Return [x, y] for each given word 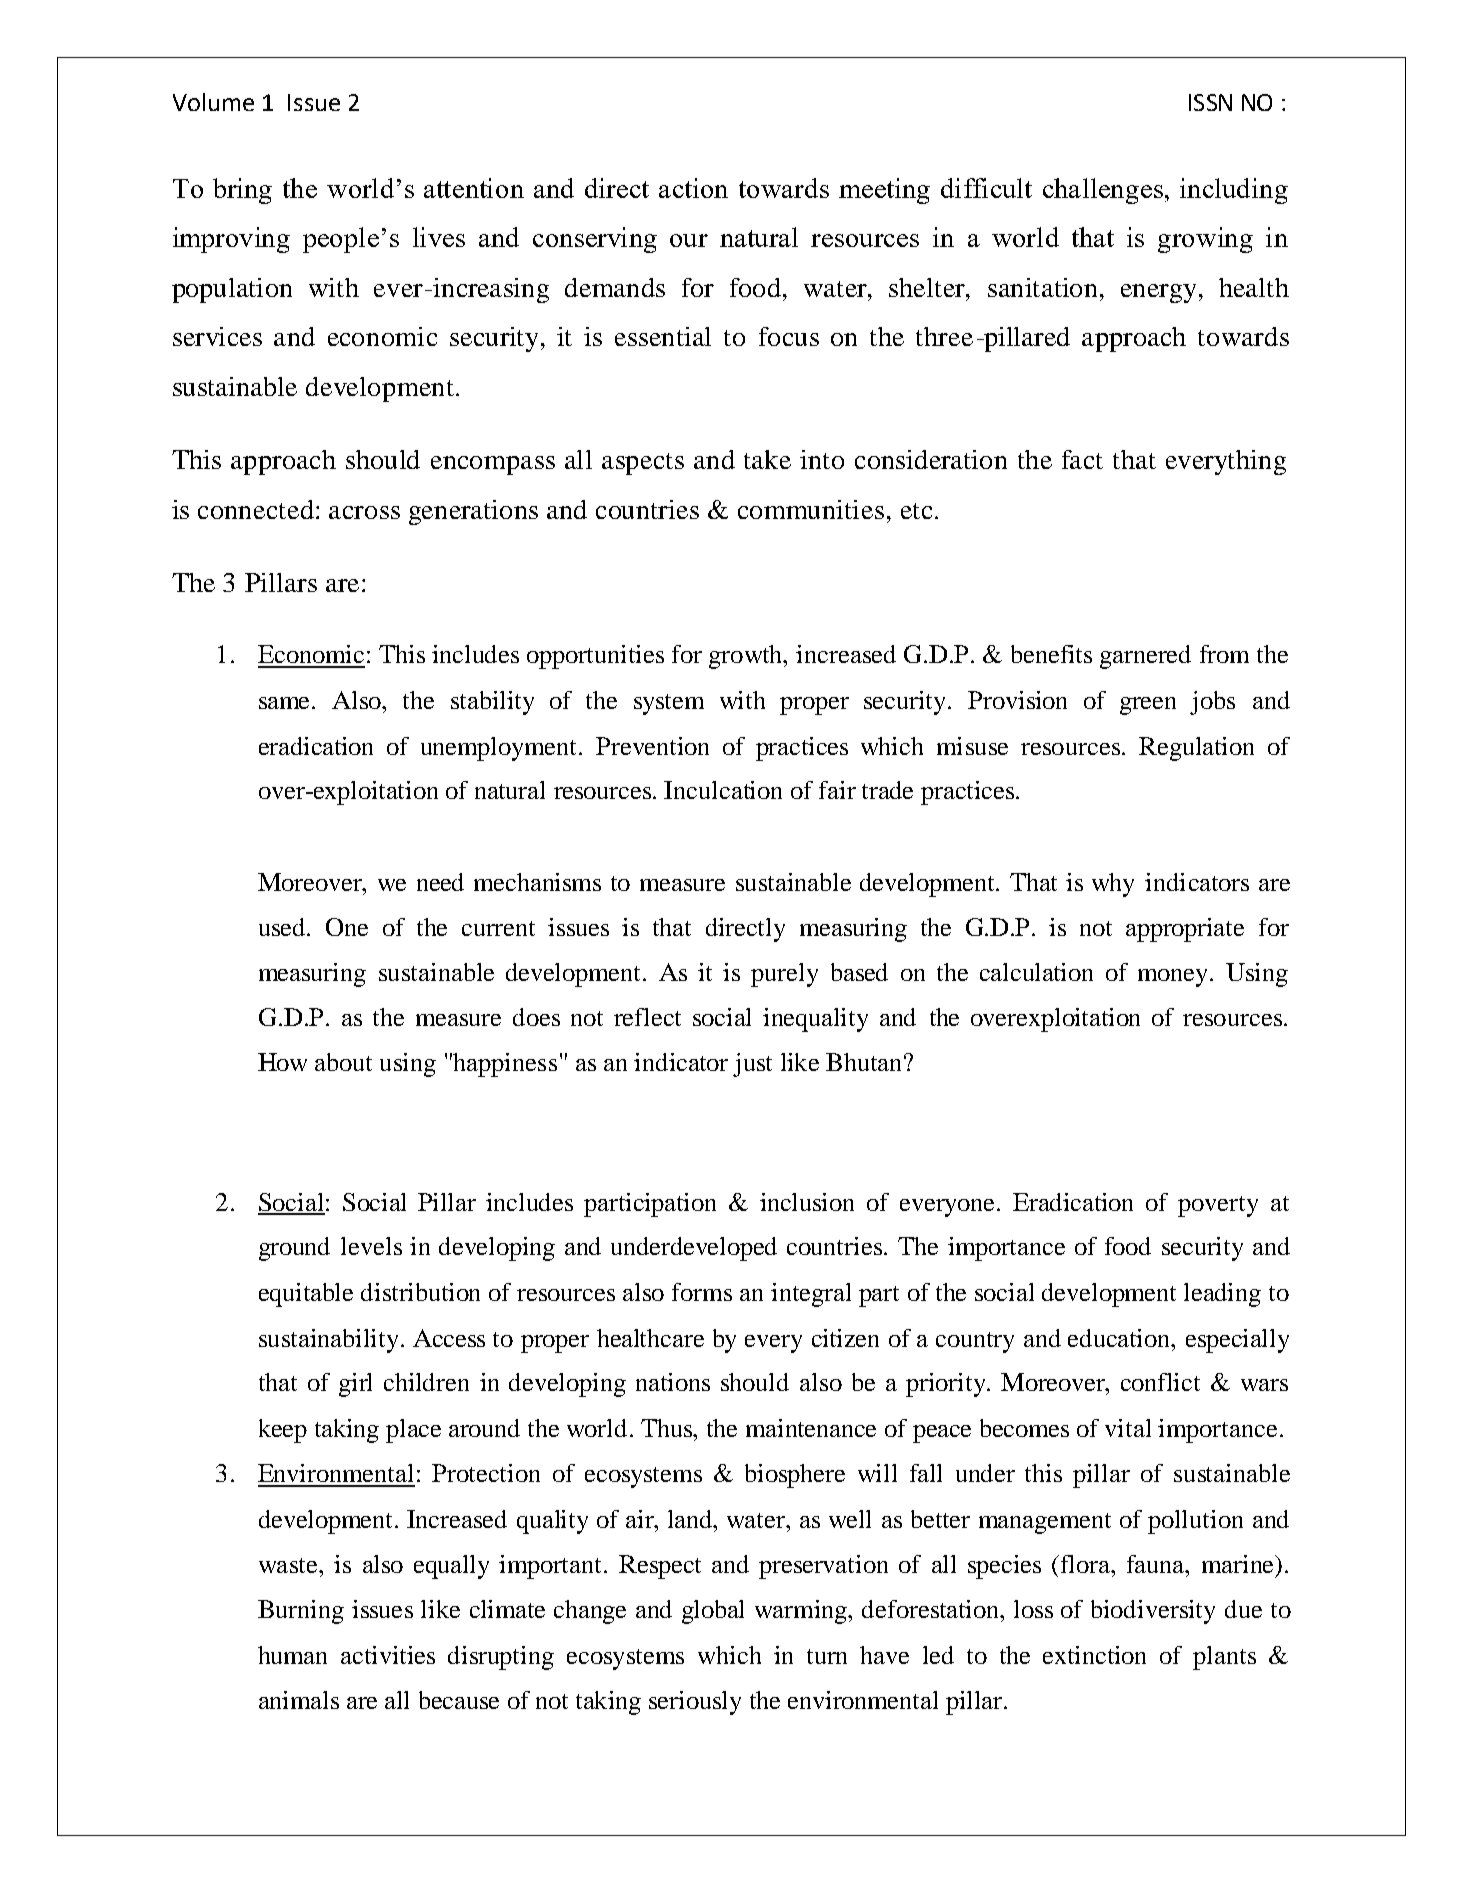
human [292, 1655]
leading [1222, 1295]
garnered [1145, 657]
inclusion [807, 1202]
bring [242, 191]
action [693, 188]
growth [747, 657]
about [343, 1062]
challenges [1104, 191]
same [286, 703]
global [713, 1612]
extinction [1094, 1655]
